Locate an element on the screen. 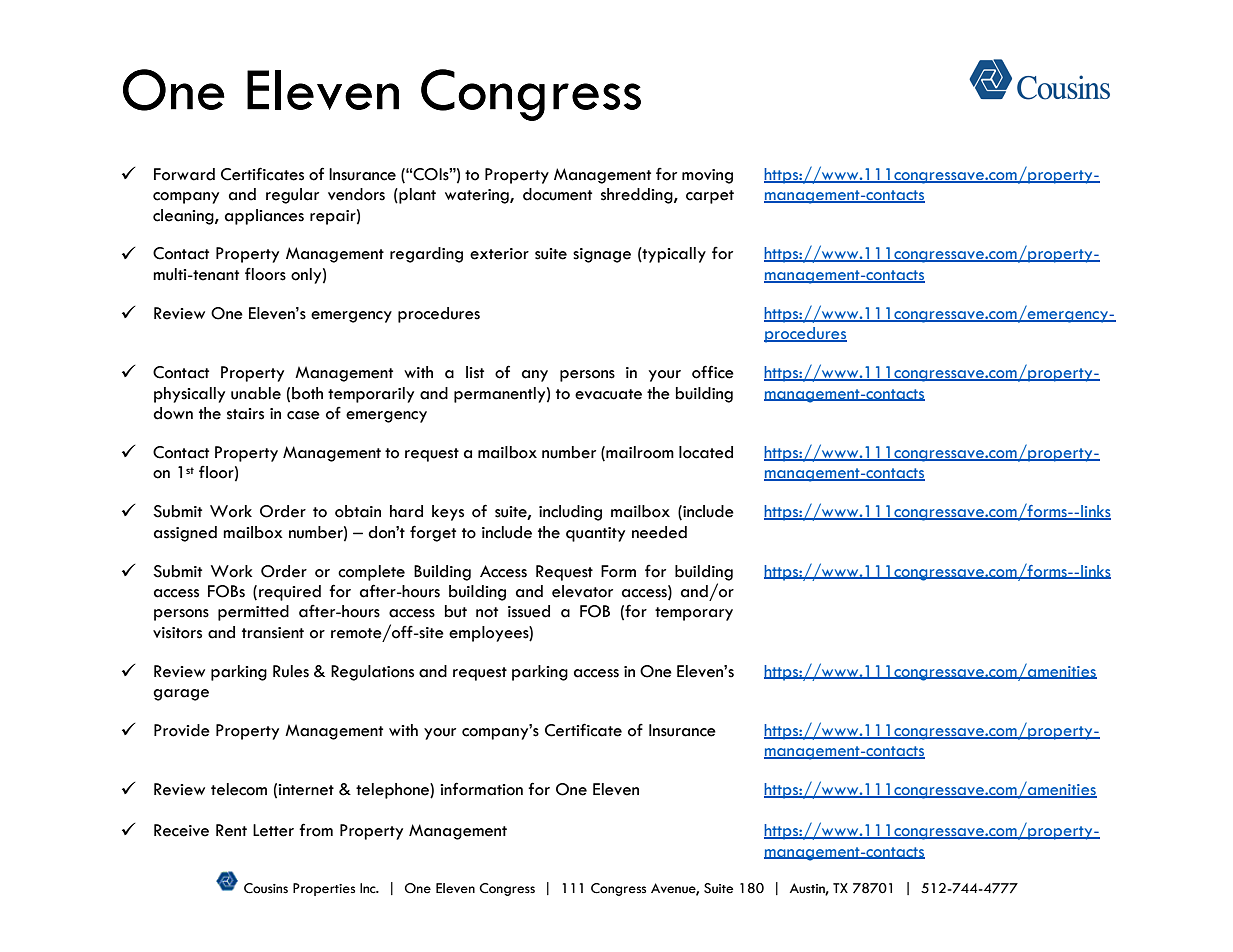 The width and height of the screenshot is (1233, 952). Cousins is located at coordinates (266, 888).
